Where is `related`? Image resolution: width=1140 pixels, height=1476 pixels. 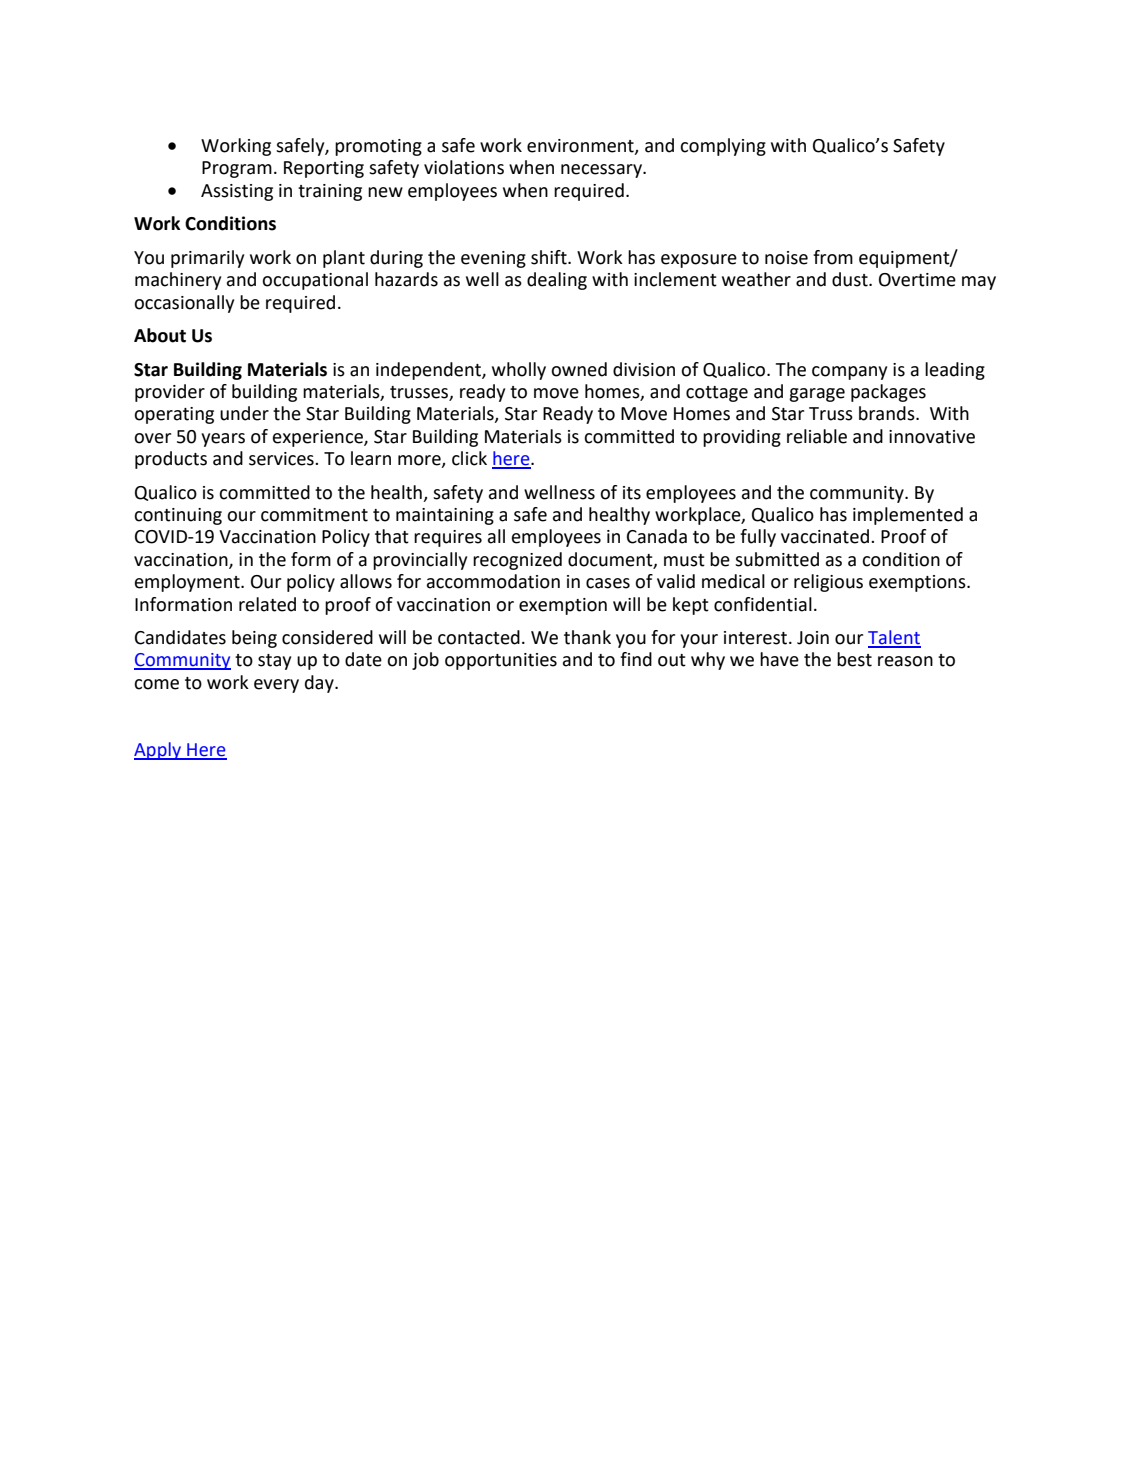
related is located at coordinates (267, 604).
